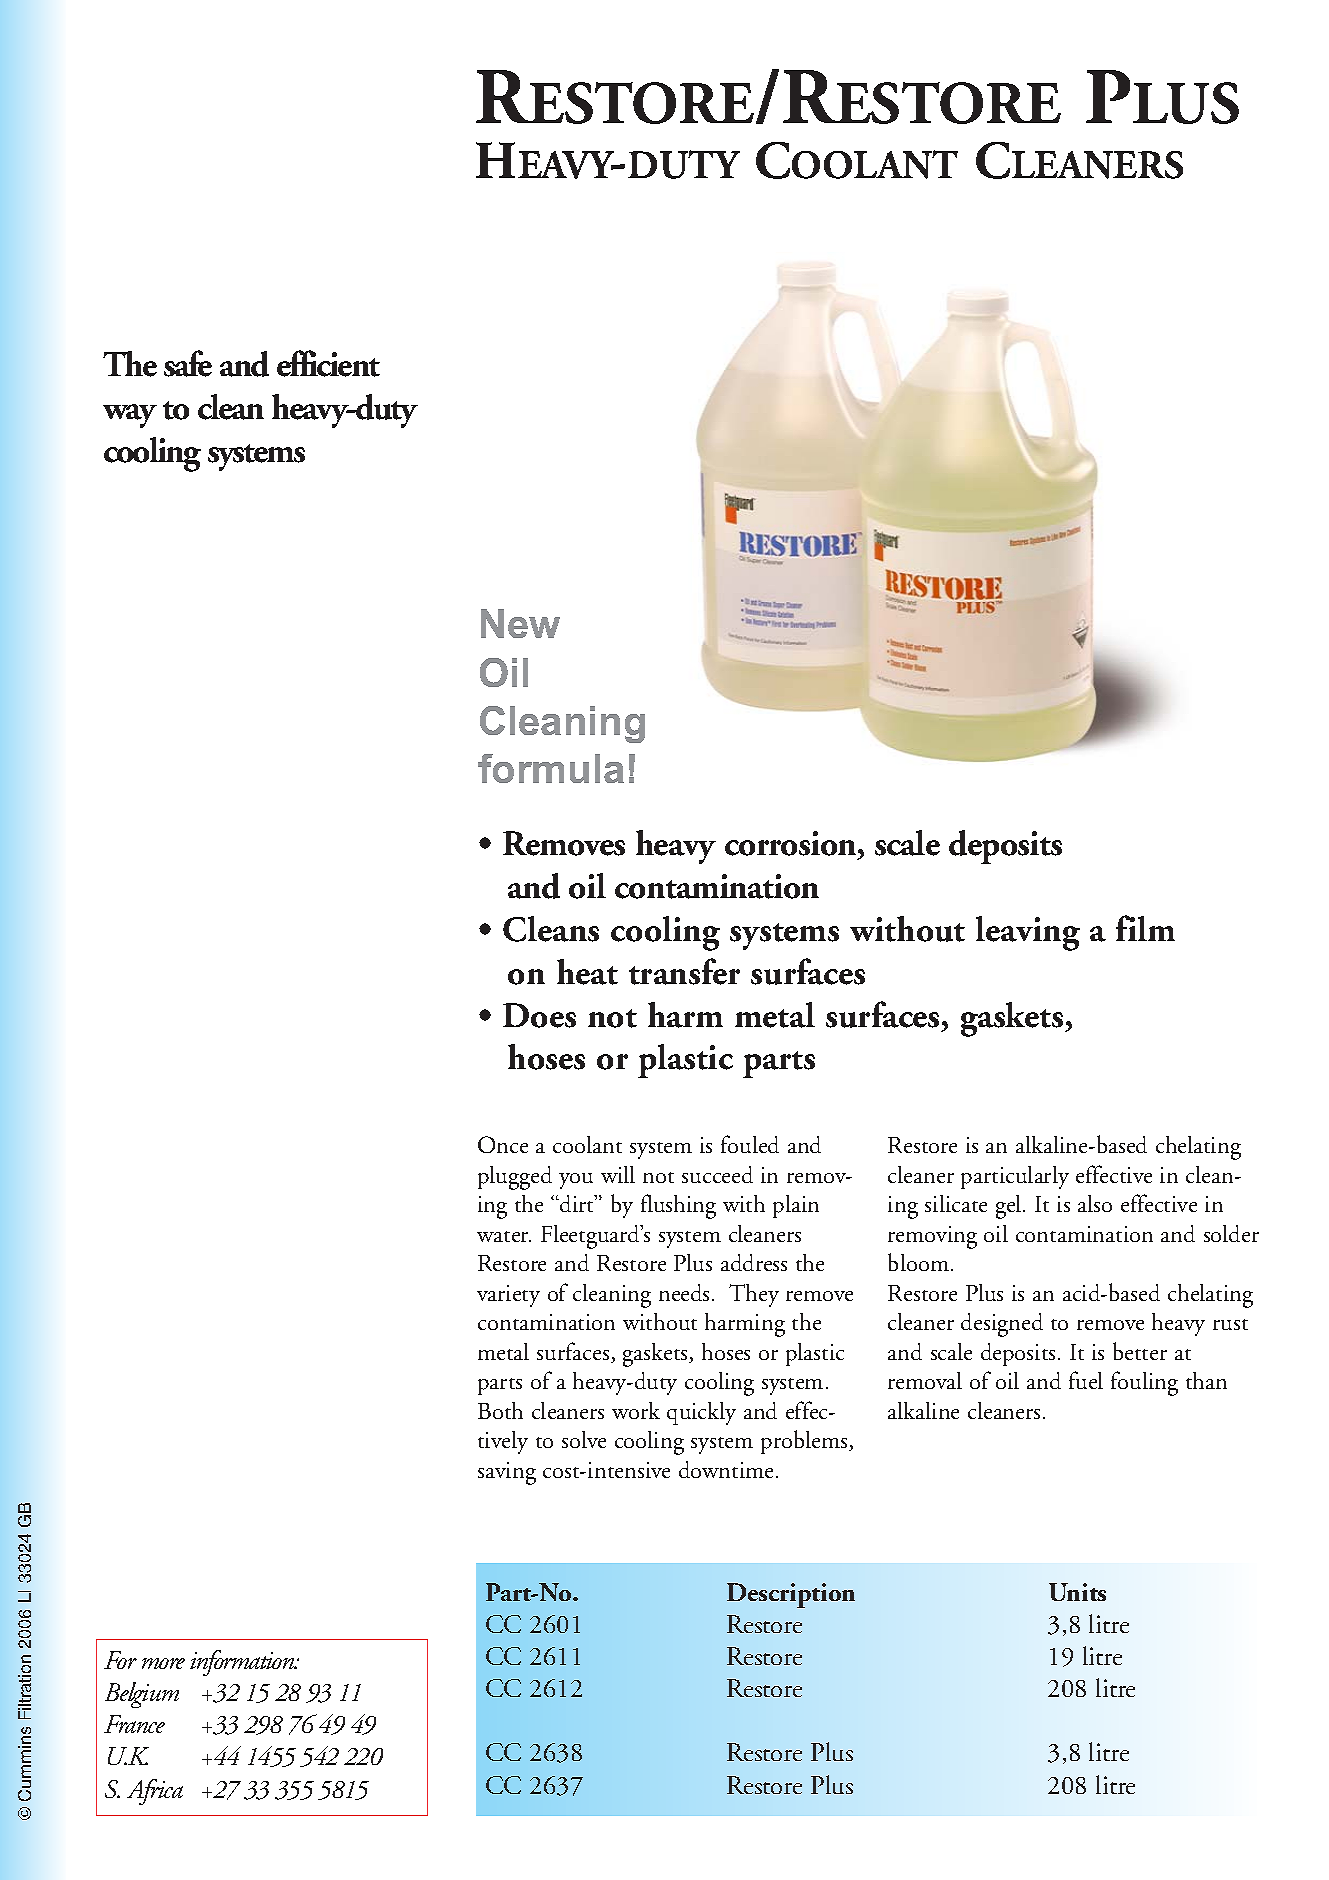 This screenshot has height=1880, width=1329. Describe the element at coordinates (1086, 1380) in the screenshot. I see `fuel` at that location.
